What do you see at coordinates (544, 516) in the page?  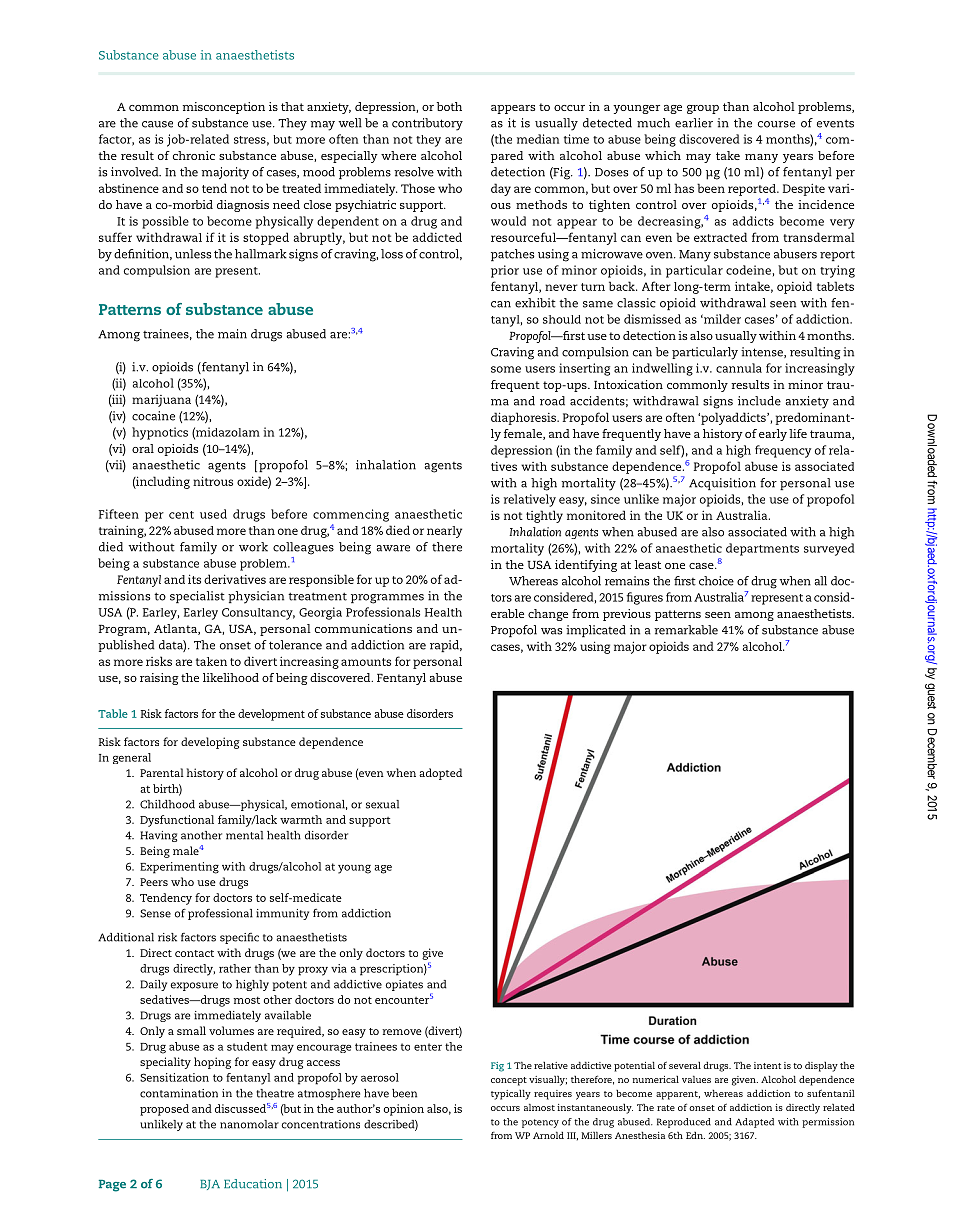 I see `tightly` at bounding box center [544, 516].
